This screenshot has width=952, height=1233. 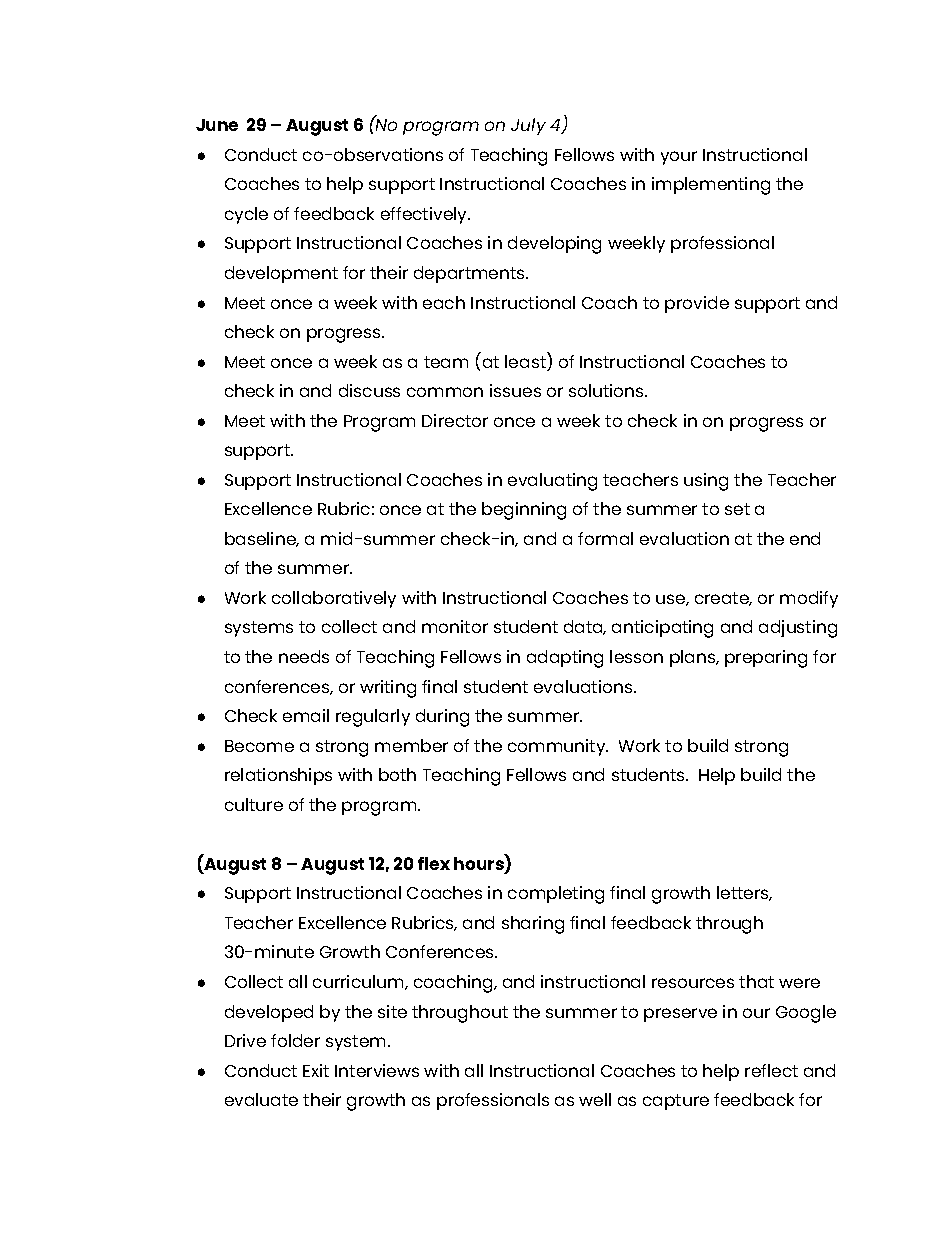 I want to click on evaluating, so click(x=552, y=482).
